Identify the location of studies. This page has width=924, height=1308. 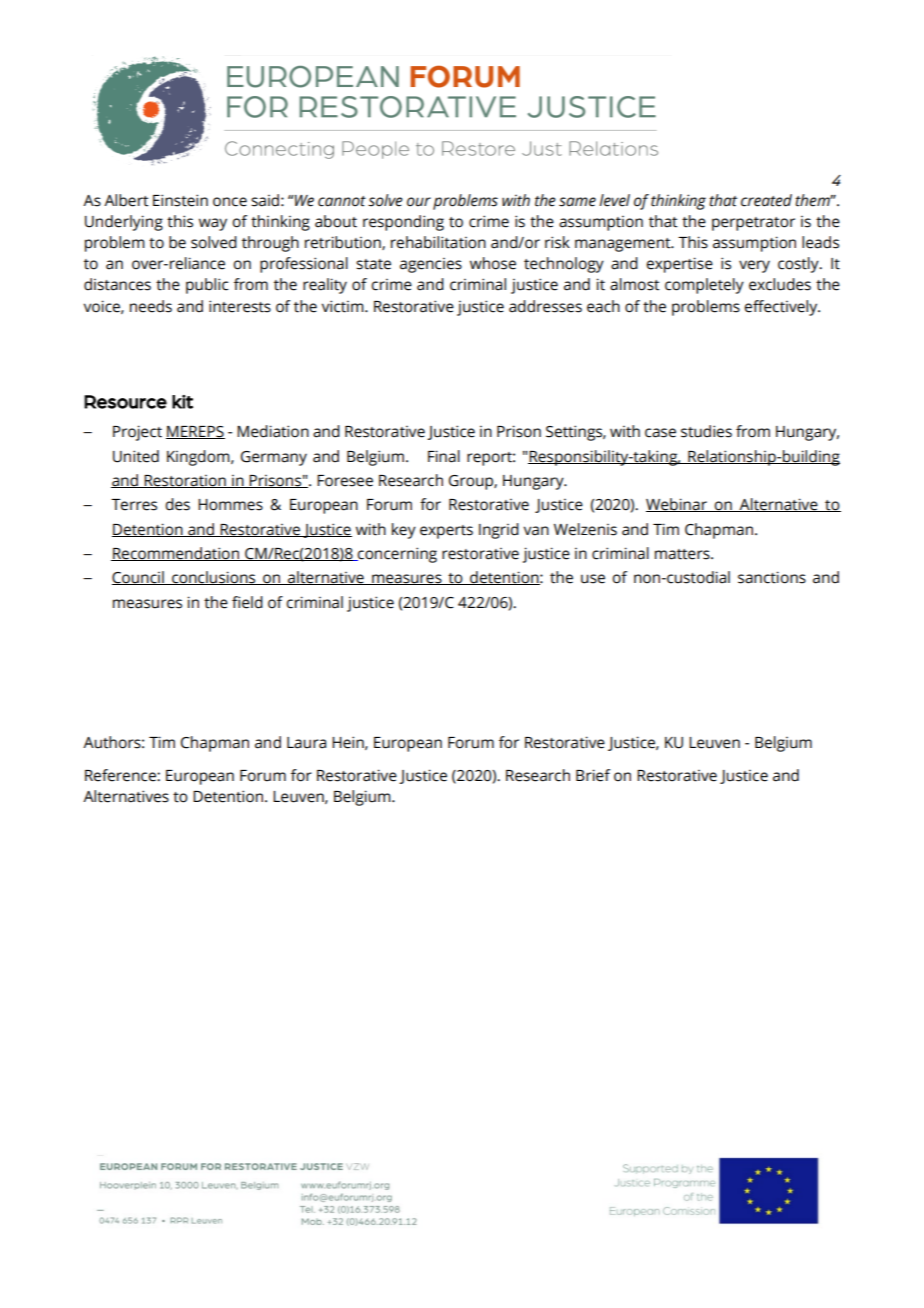
(706, 431).
